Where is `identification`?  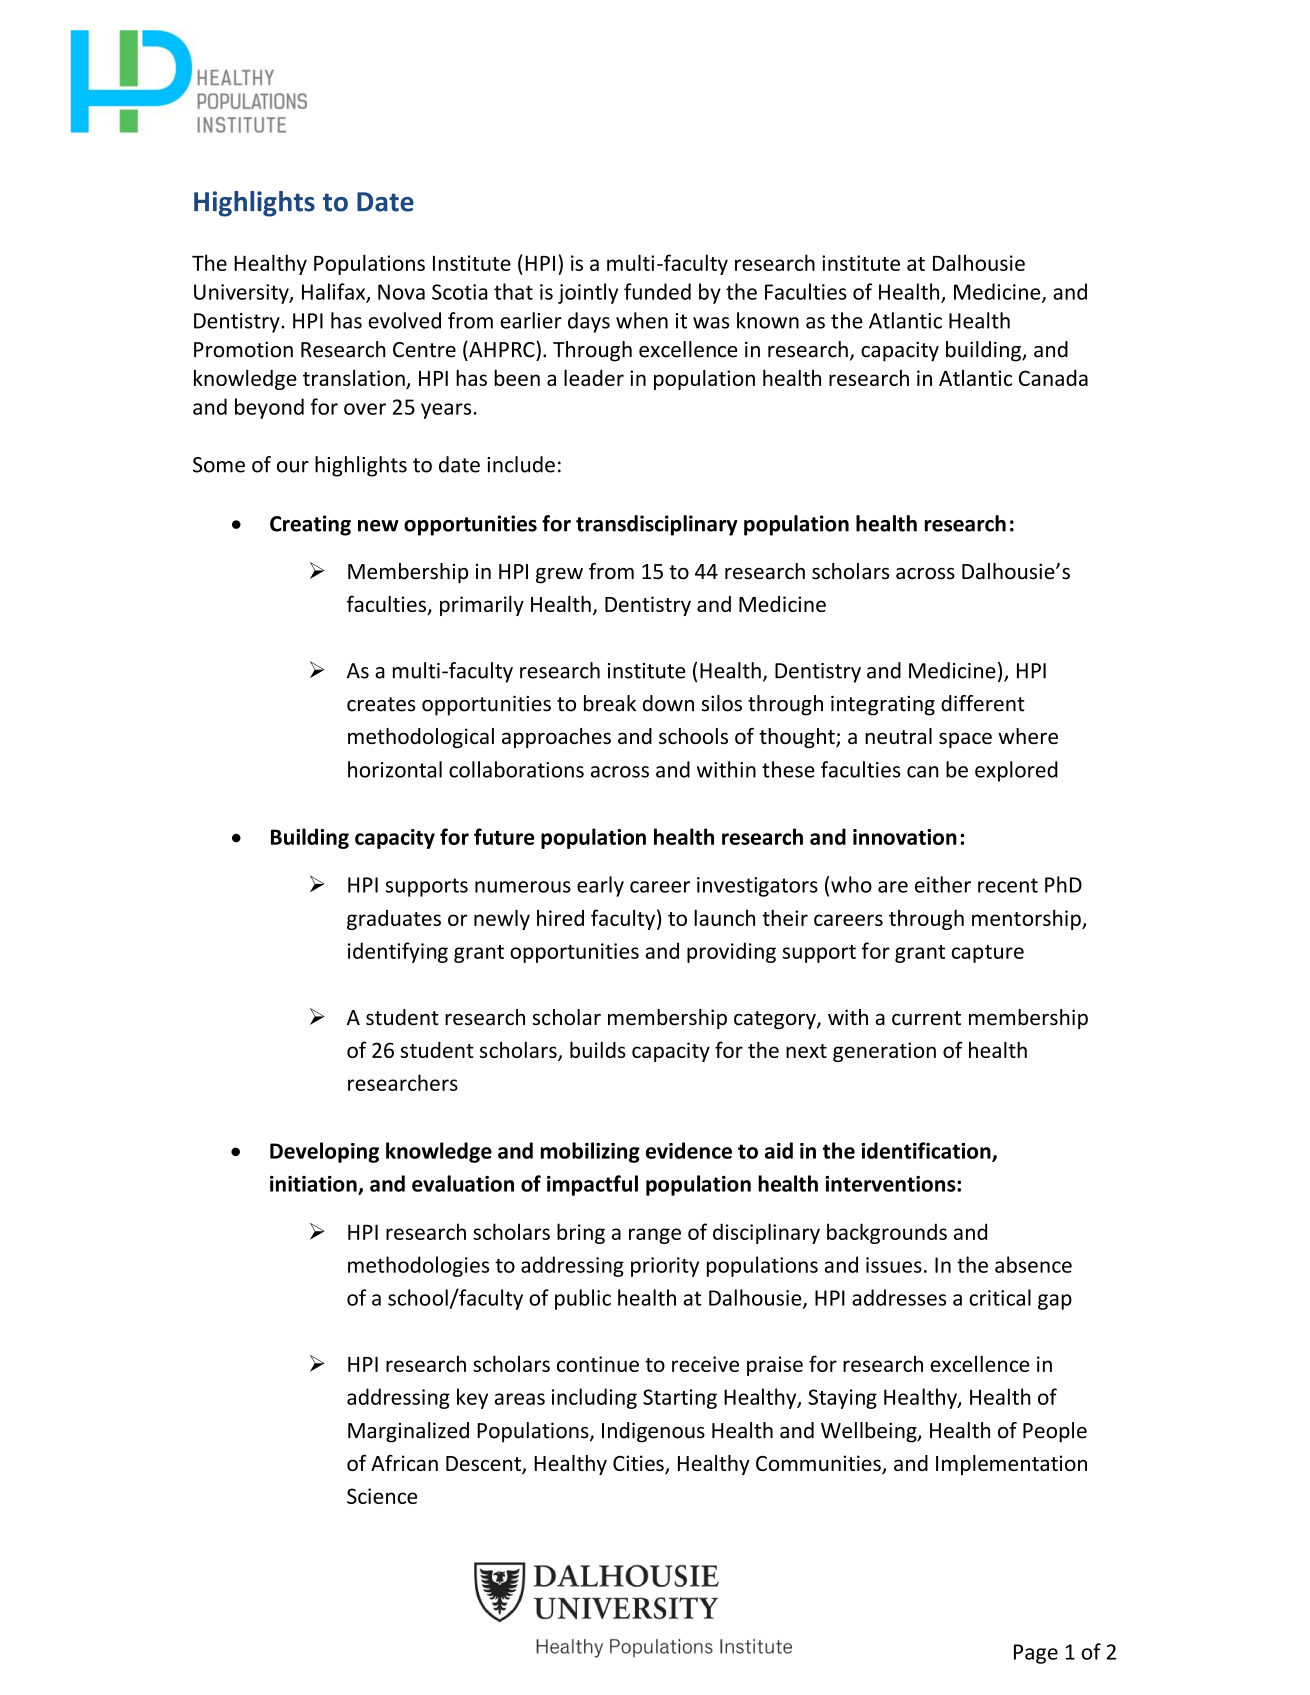
identification is located at coordinates (927, 1151).
